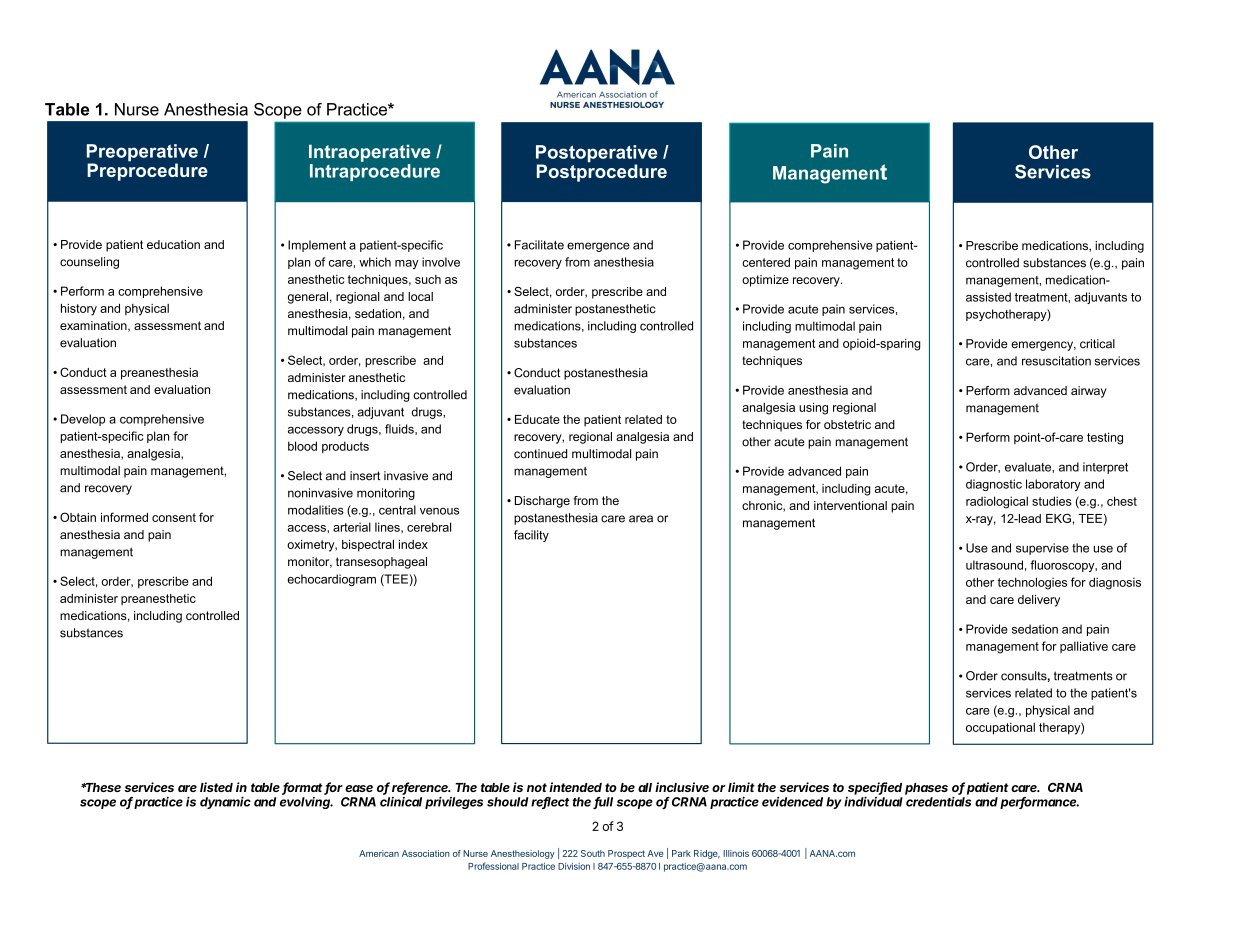 The height and width of the screenshot is (952, 1233). I want to click on echocardiogram, so click(331, 580).
